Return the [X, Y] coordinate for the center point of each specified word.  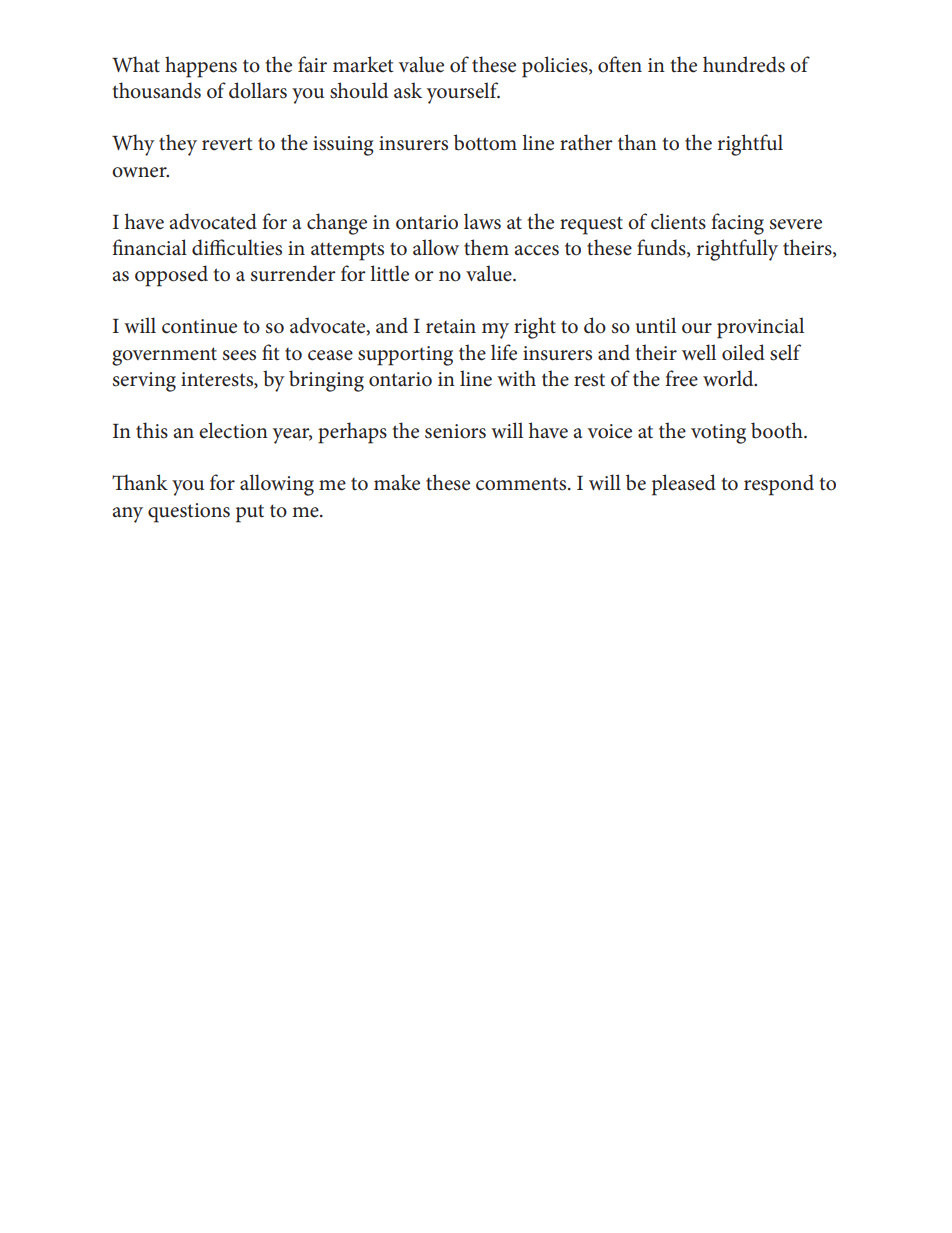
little [389, 273]
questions [189, 513]
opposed [171, 276]
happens [201, 67]
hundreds [744, 64]
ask [408, 90]
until [656, 325]
